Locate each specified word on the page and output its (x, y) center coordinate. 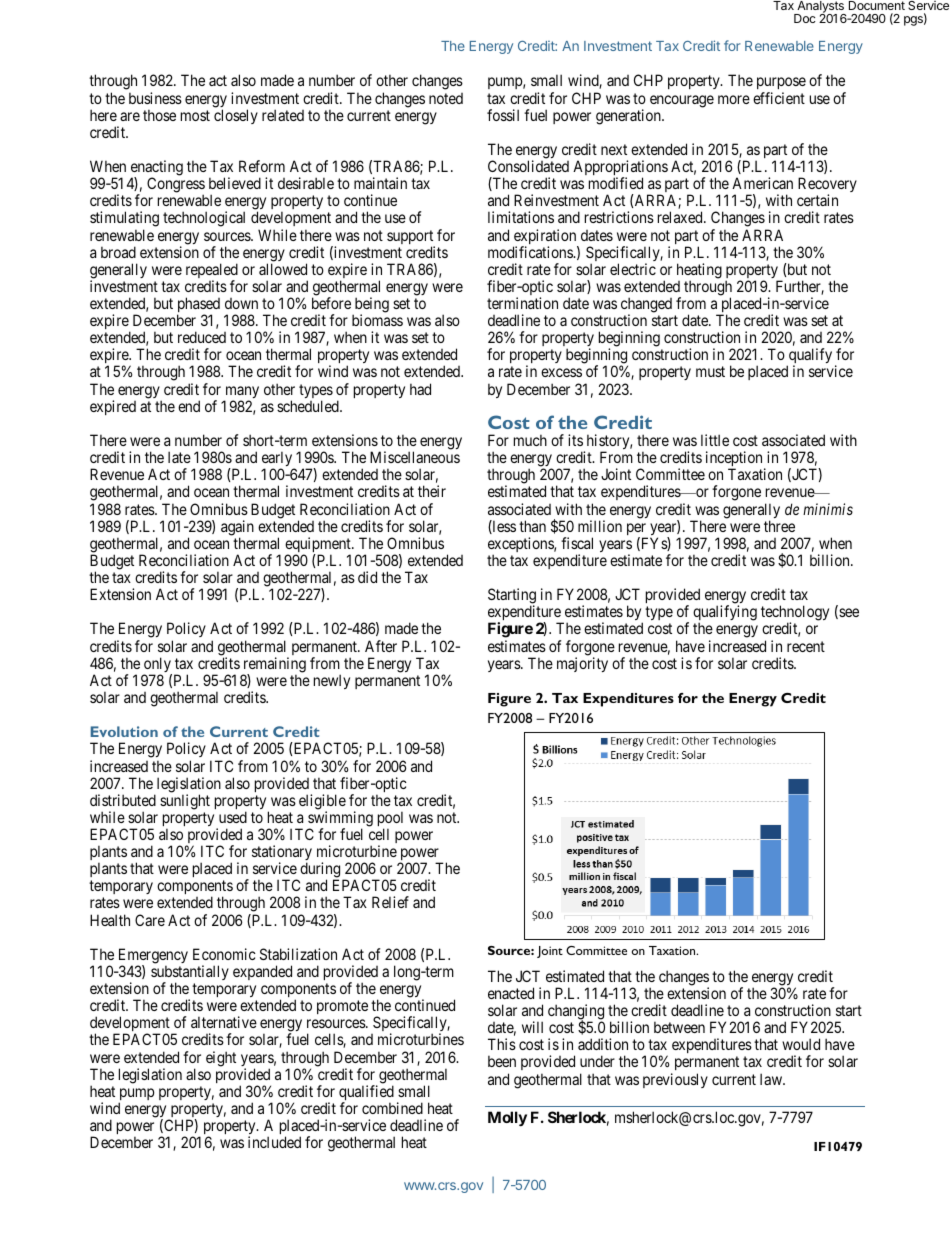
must (710, 372)
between (679, 1027)
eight (221, 1059)
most (195, 115)
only (157, 666)
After (381, 646)
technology (795, 614)
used (233, 817)
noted (446, 98)
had (420, 389)
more (734, 99)
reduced (202, 337)
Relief (390, 902)
